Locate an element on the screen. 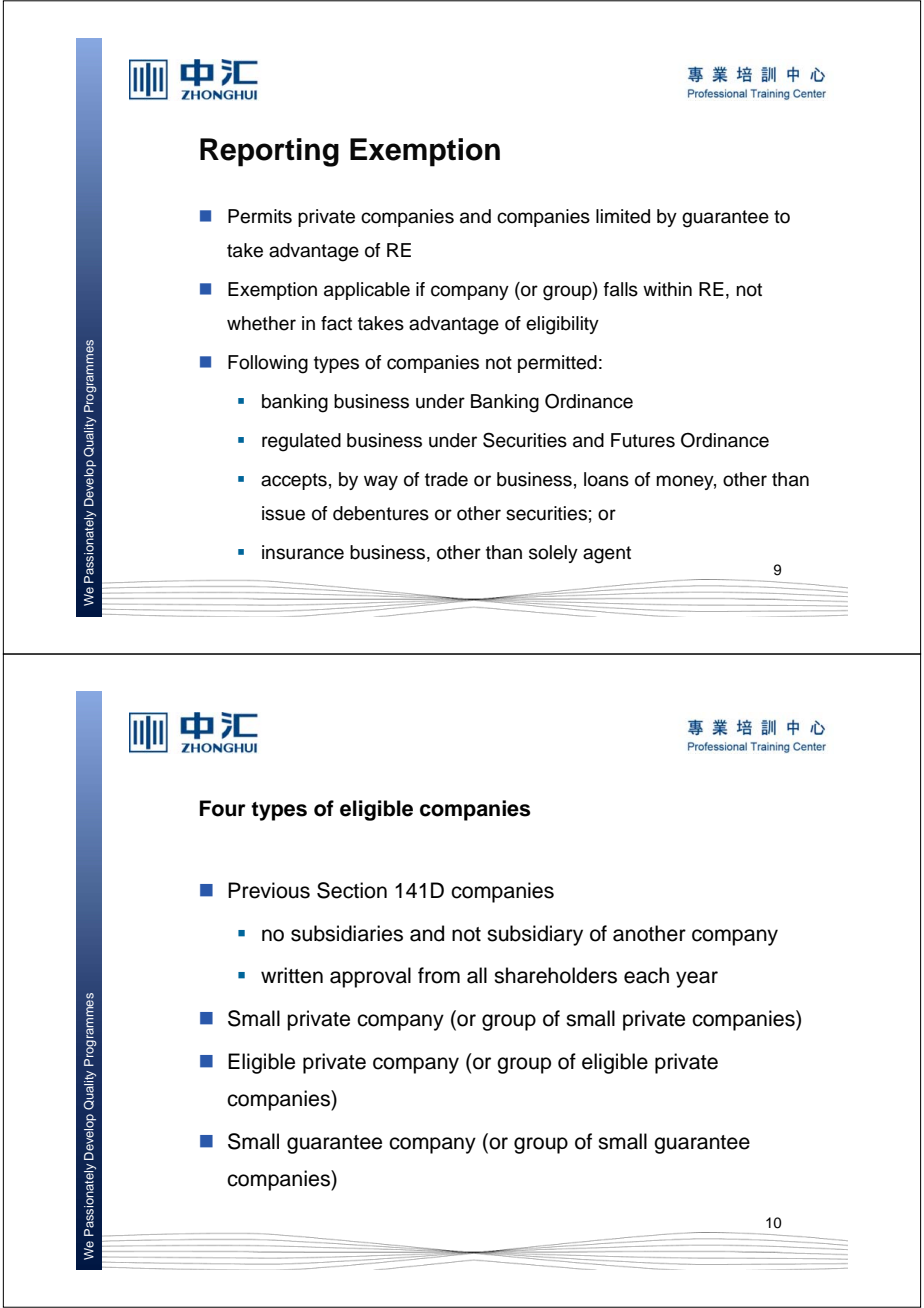 The width and height of the screenshot is (924, 1308). applicable is located at coordinates (367, 291).
